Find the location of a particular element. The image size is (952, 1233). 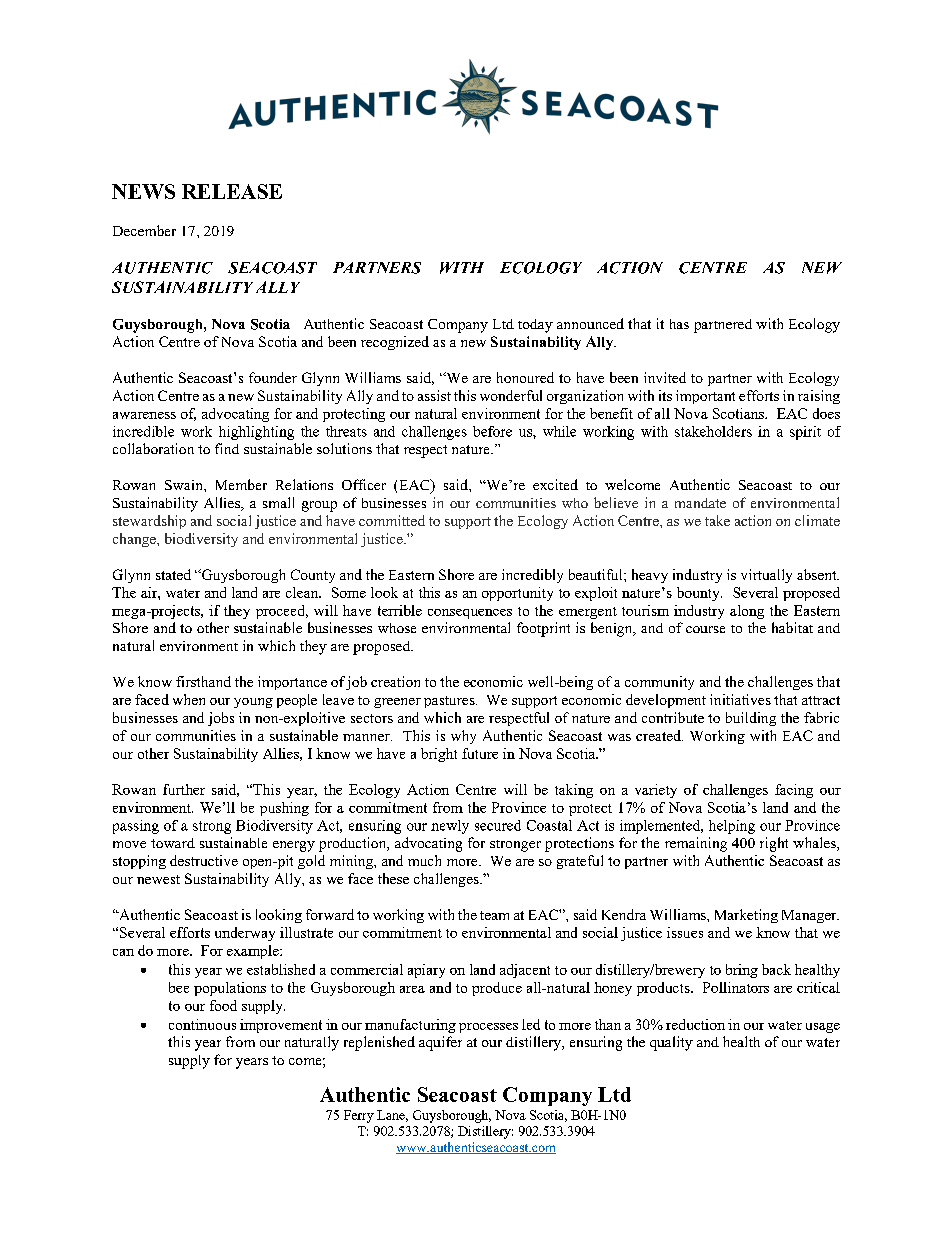

has is located at coordinates (679, 324).
